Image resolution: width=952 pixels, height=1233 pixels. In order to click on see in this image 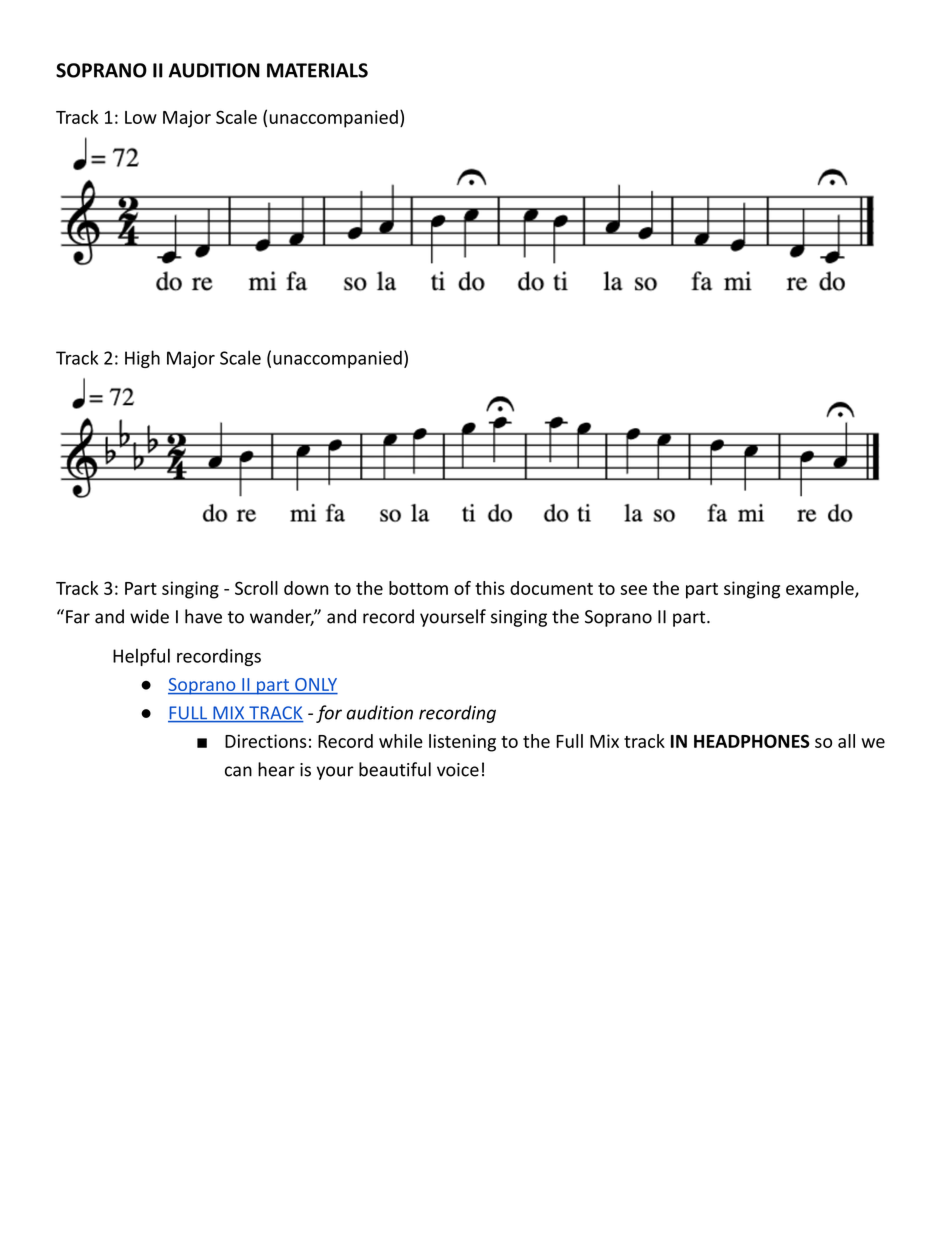, I will do `click(633, 590)`.
